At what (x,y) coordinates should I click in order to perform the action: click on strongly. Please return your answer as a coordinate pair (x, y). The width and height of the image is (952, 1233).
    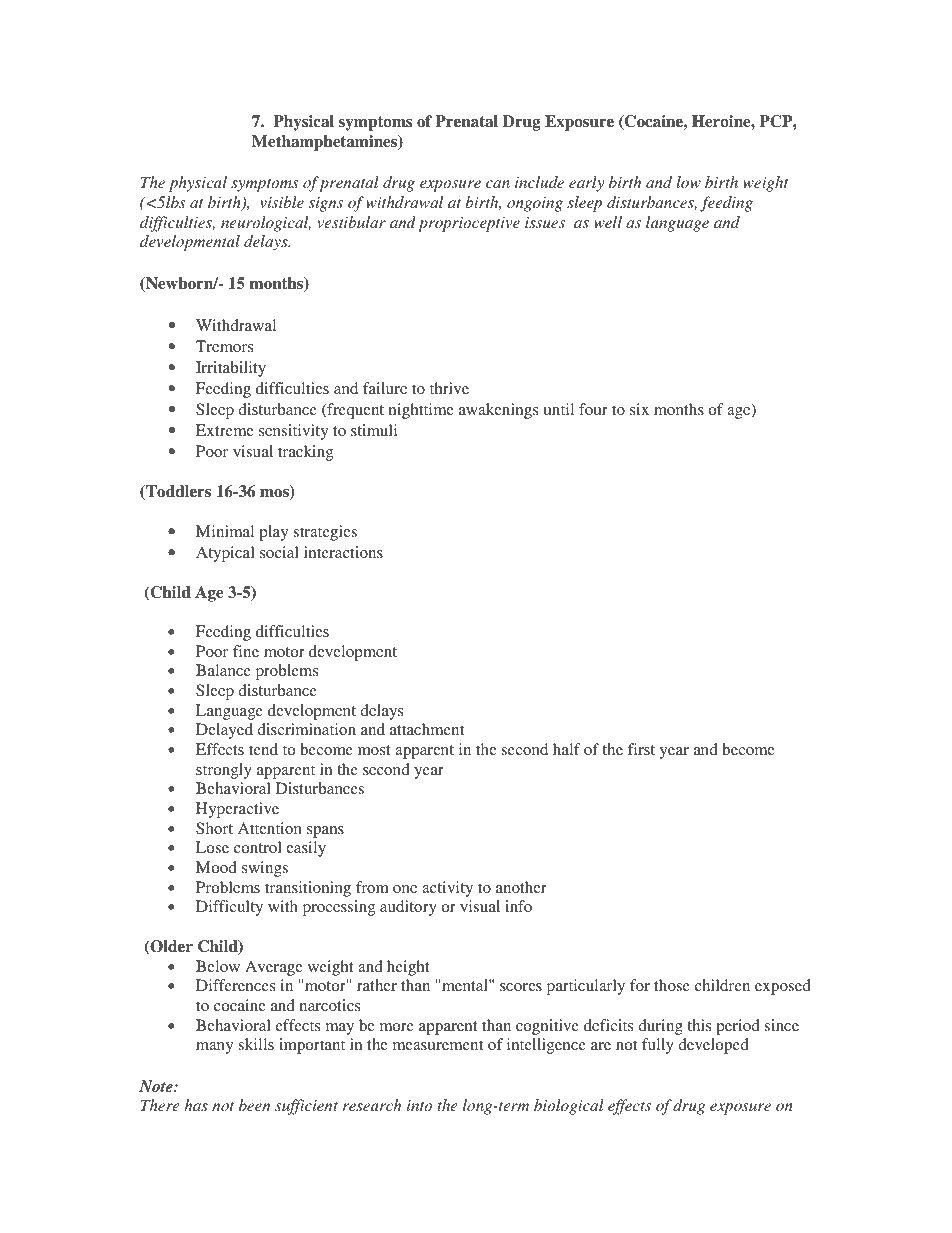
    Looking at the image, I should click on (224, 771).
